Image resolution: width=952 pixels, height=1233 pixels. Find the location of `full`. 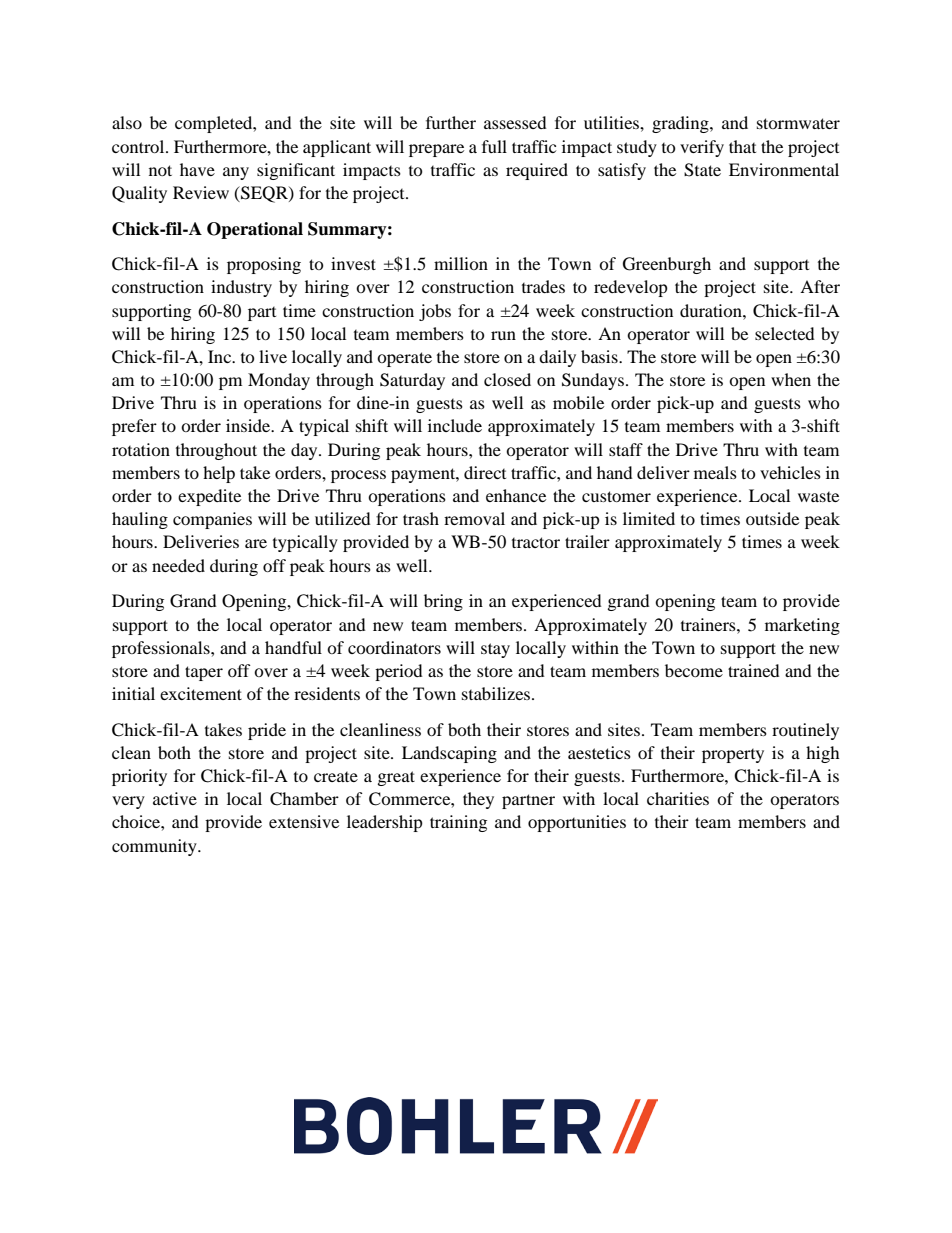

full is located at coordinates (494, 146).
